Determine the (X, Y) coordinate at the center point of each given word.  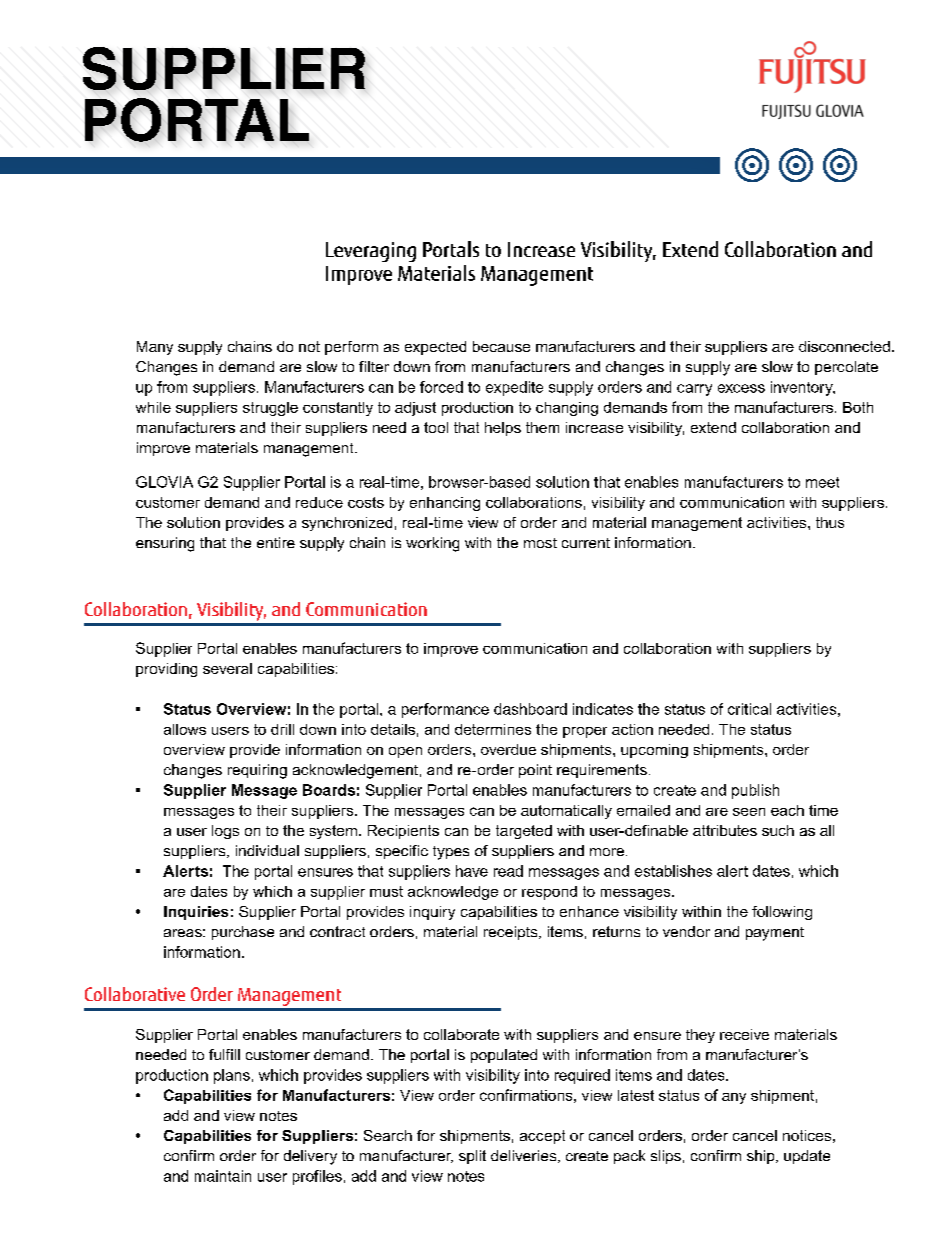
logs (225, 832)
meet (822, 482)
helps (503, 429)
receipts (512, 933)
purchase (243, 933)
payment (775, 934)
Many (155, 348)
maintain (223, 1176)
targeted (524, 832)
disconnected (844, 346)
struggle (270, 409)
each (787, 810)
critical (749, 709)
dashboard (530, 709)
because (501, 346)
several (227, 668)
